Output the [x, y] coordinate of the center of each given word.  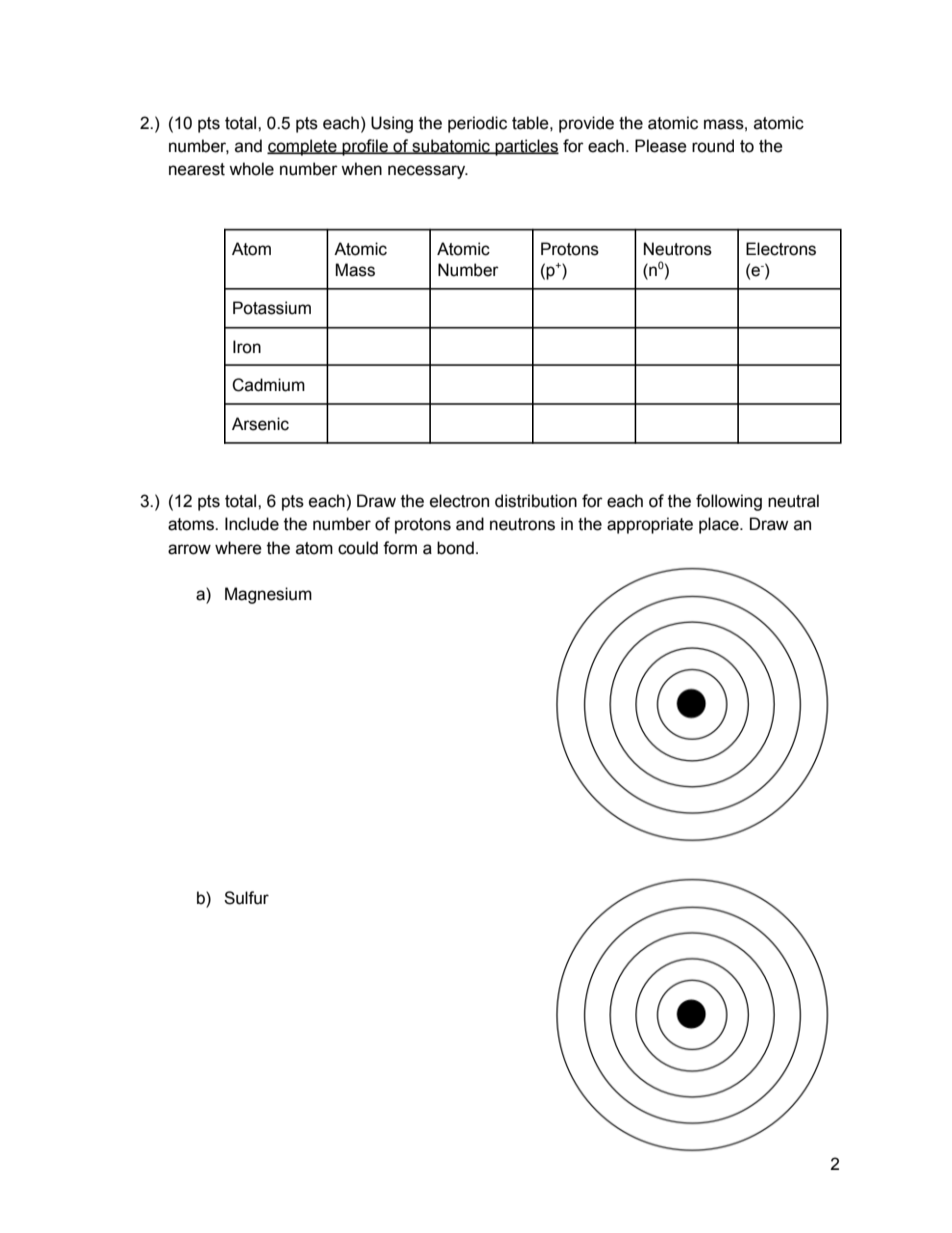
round [713, 146]
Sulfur [246, 898]
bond [455, 548]
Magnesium [268, 595]
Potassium [272, 308]
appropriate [650, 525]
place [720, 525]
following [729, 502]
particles [526, 147]
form [400, 548]
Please [661, 146]
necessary [428, 172]
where [238, 548]
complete [303, 147]
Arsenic [260, 424]
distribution [536, 501]
